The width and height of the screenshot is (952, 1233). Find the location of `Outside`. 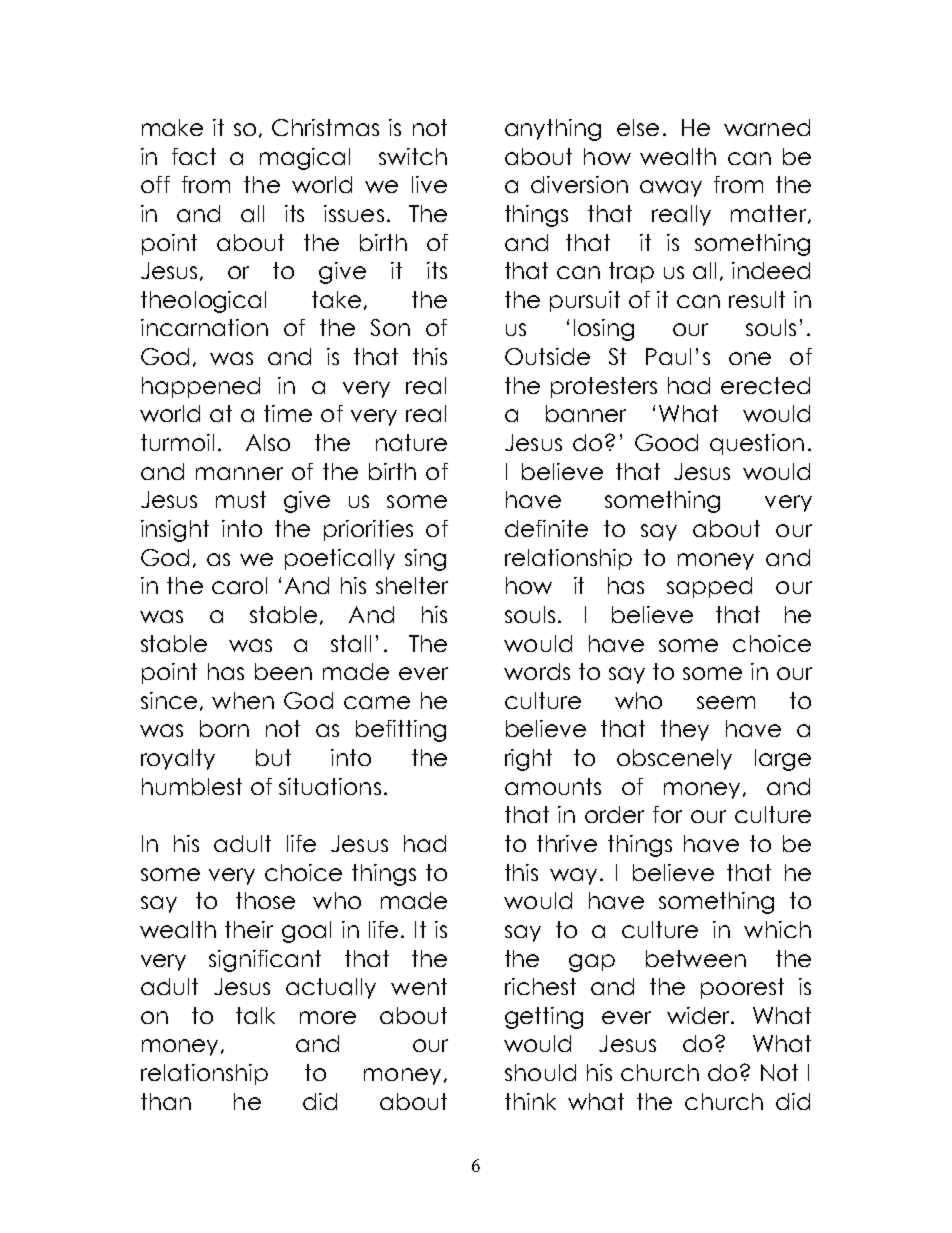

Outside is located at coordinates (547, 356).
